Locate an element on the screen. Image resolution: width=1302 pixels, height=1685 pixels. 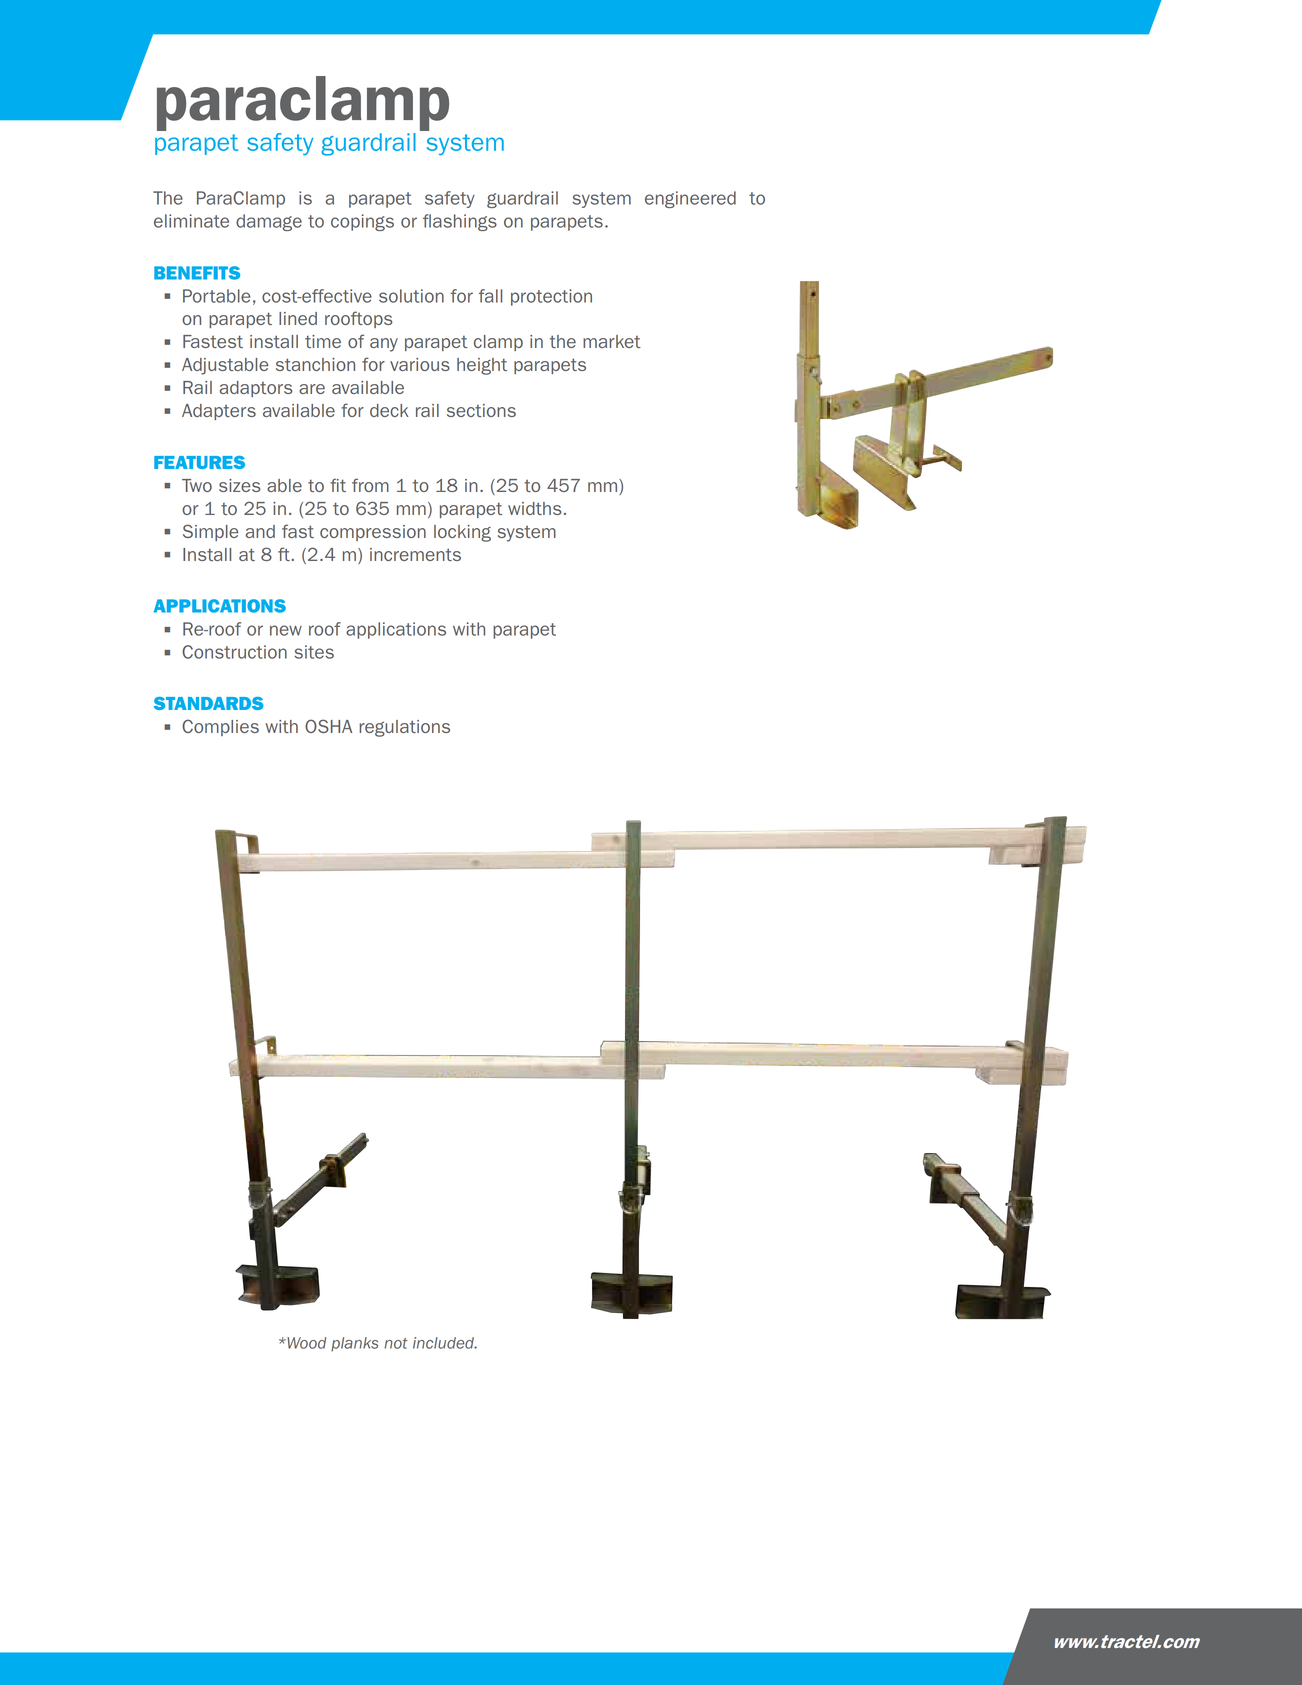
engineered is located at coordinates (690, 199).
